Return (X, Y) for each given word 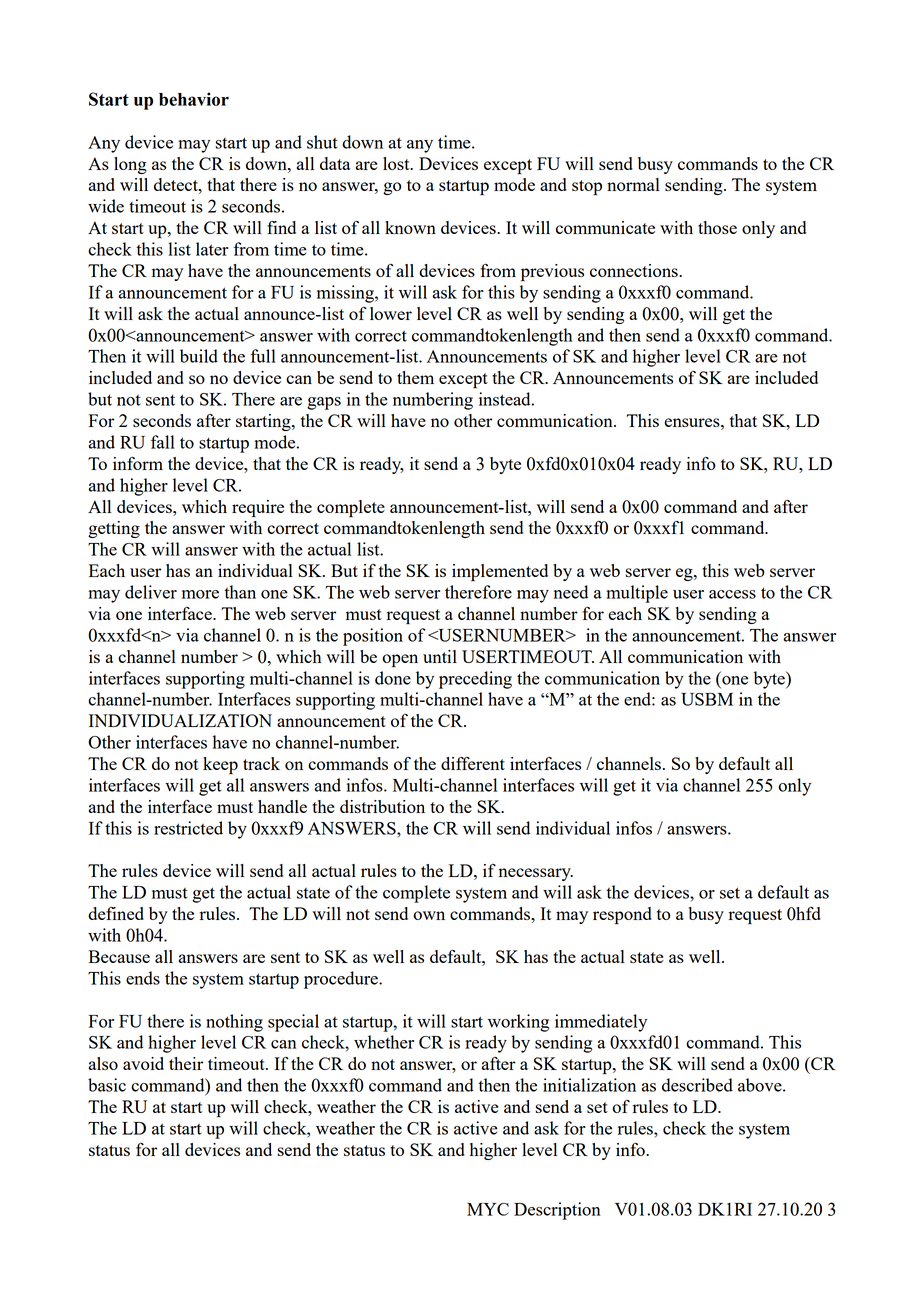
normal (633, 184)
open (400, 660)
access (732, 594)
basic (107, 1085)
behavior (194, 99)
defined (116, 913)
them (415, 377)
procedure (342, 980)
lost (397, 163)
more (200, 594)
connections (635, 270)
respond (622, 915)
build (199, 356)
